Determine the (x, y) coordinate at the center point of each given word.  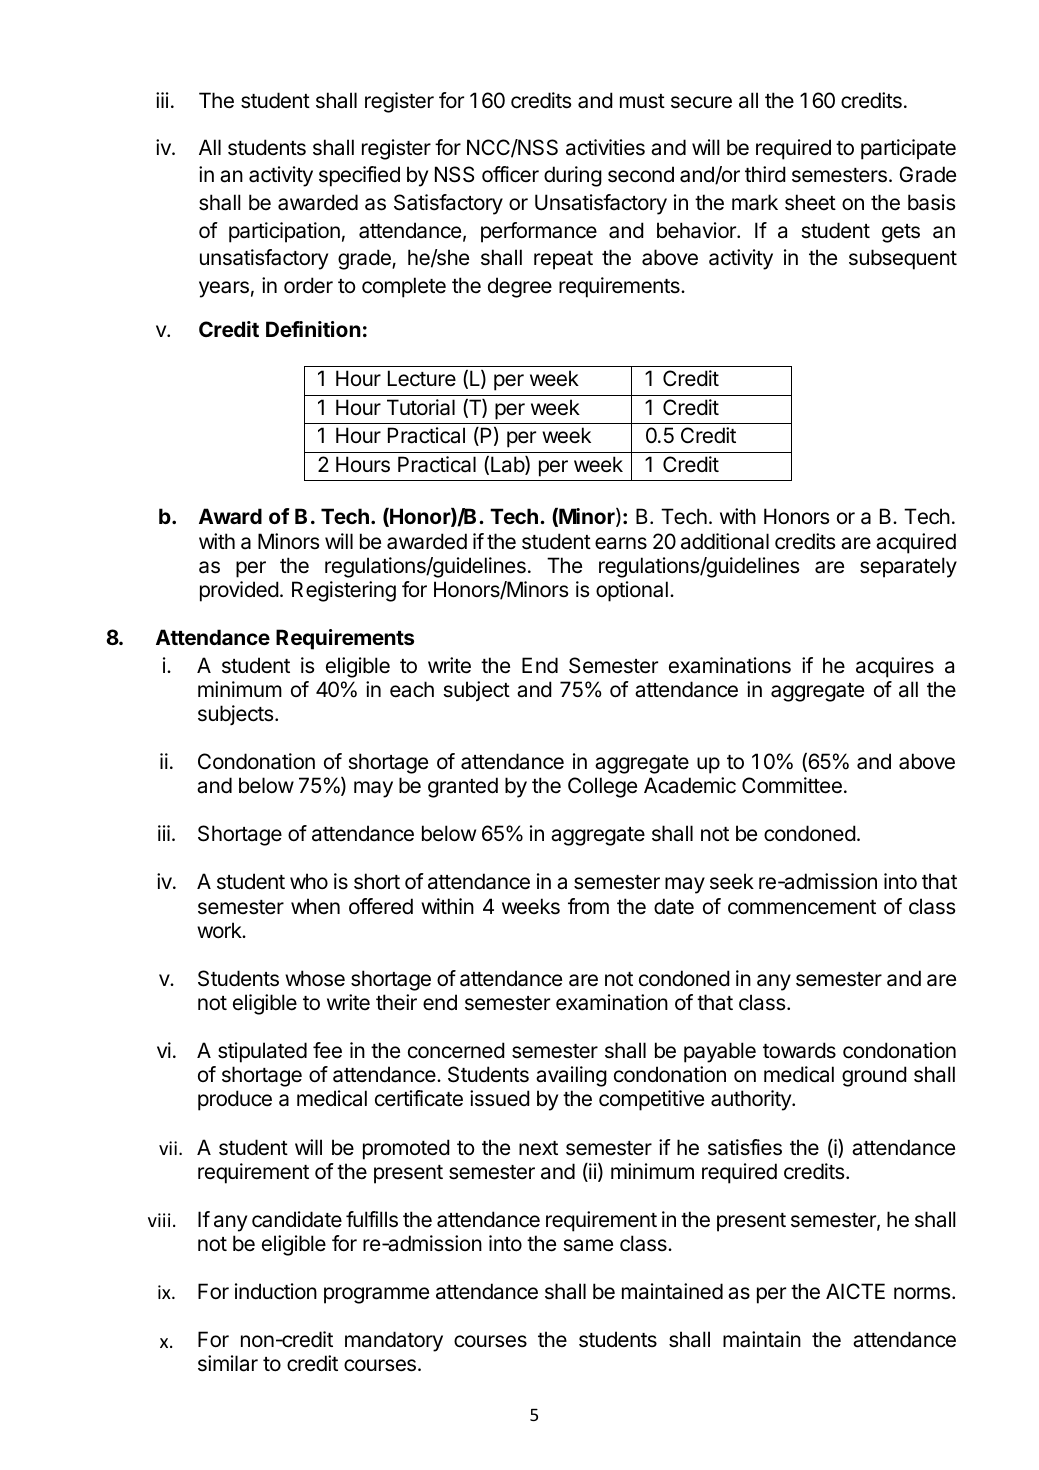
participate (908, 149)
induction (276, 1291)
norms (923, 1293)
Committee (792, 785)
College (602, 787)
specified (359, 176)
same (588, 1245)
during (573, 176)
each (412, 689)
